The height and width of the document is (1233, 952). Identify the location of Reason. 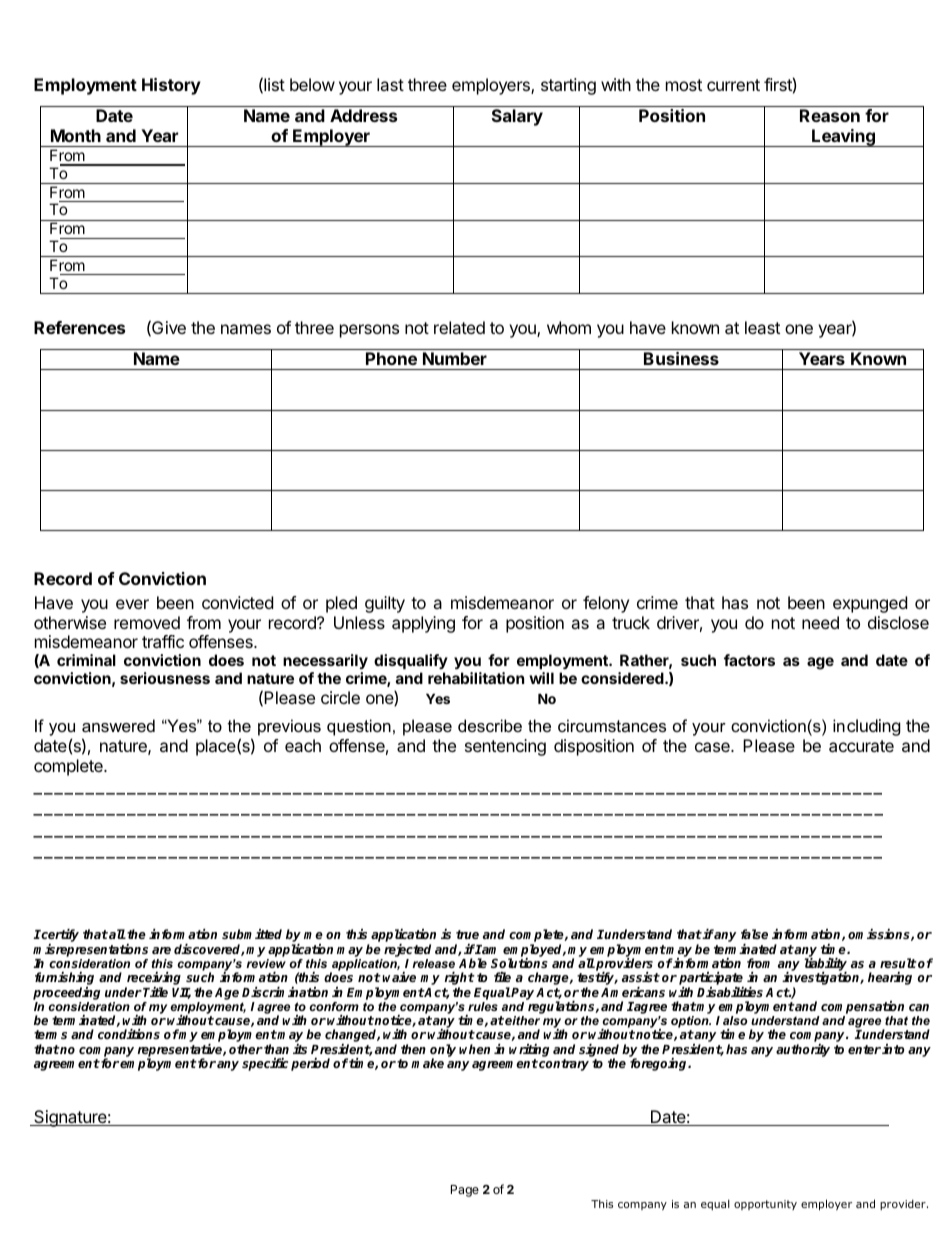
(830, 115).
